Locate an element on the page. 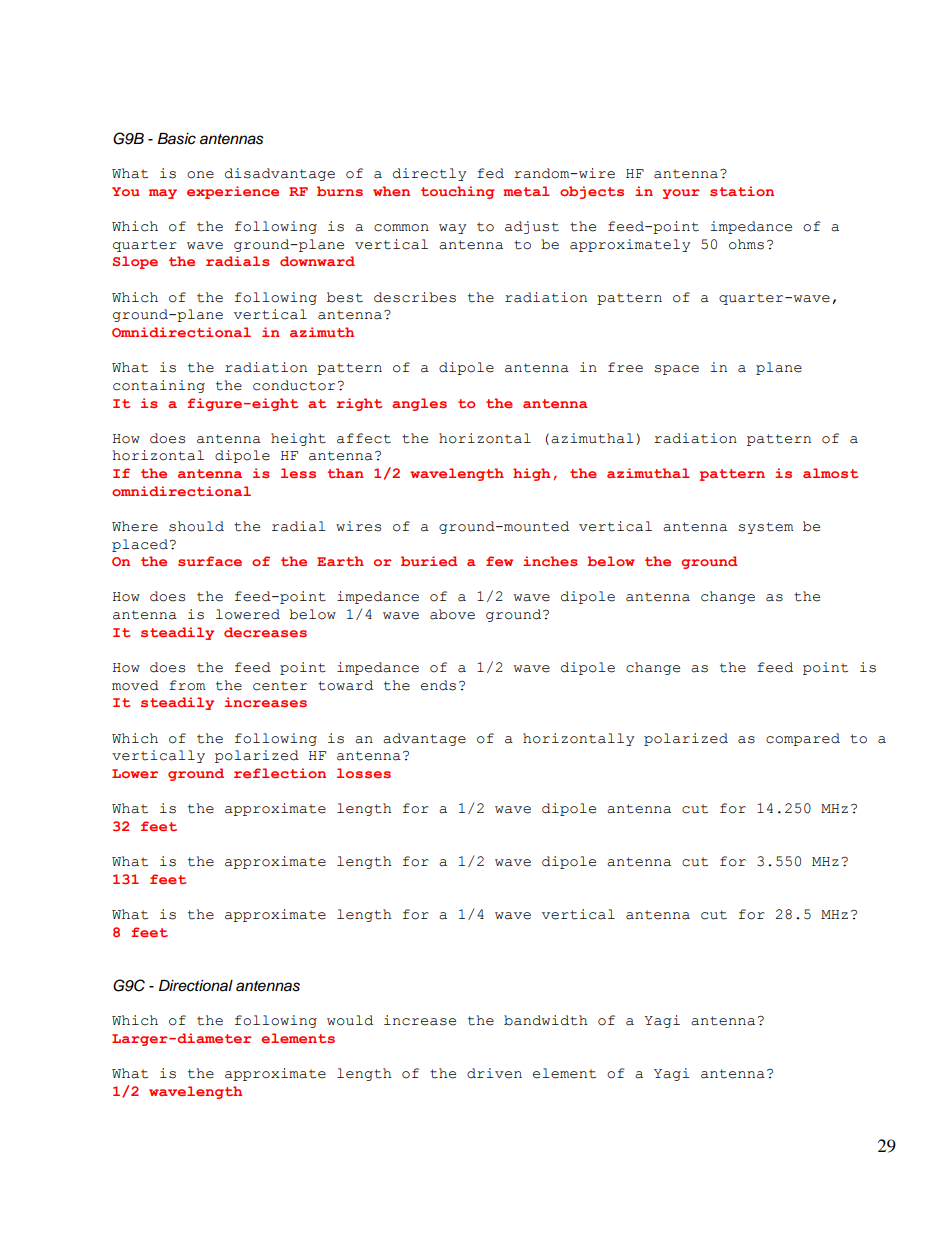 This document has height=1233, width=952. decreases is located at coordinates (265, 632).
